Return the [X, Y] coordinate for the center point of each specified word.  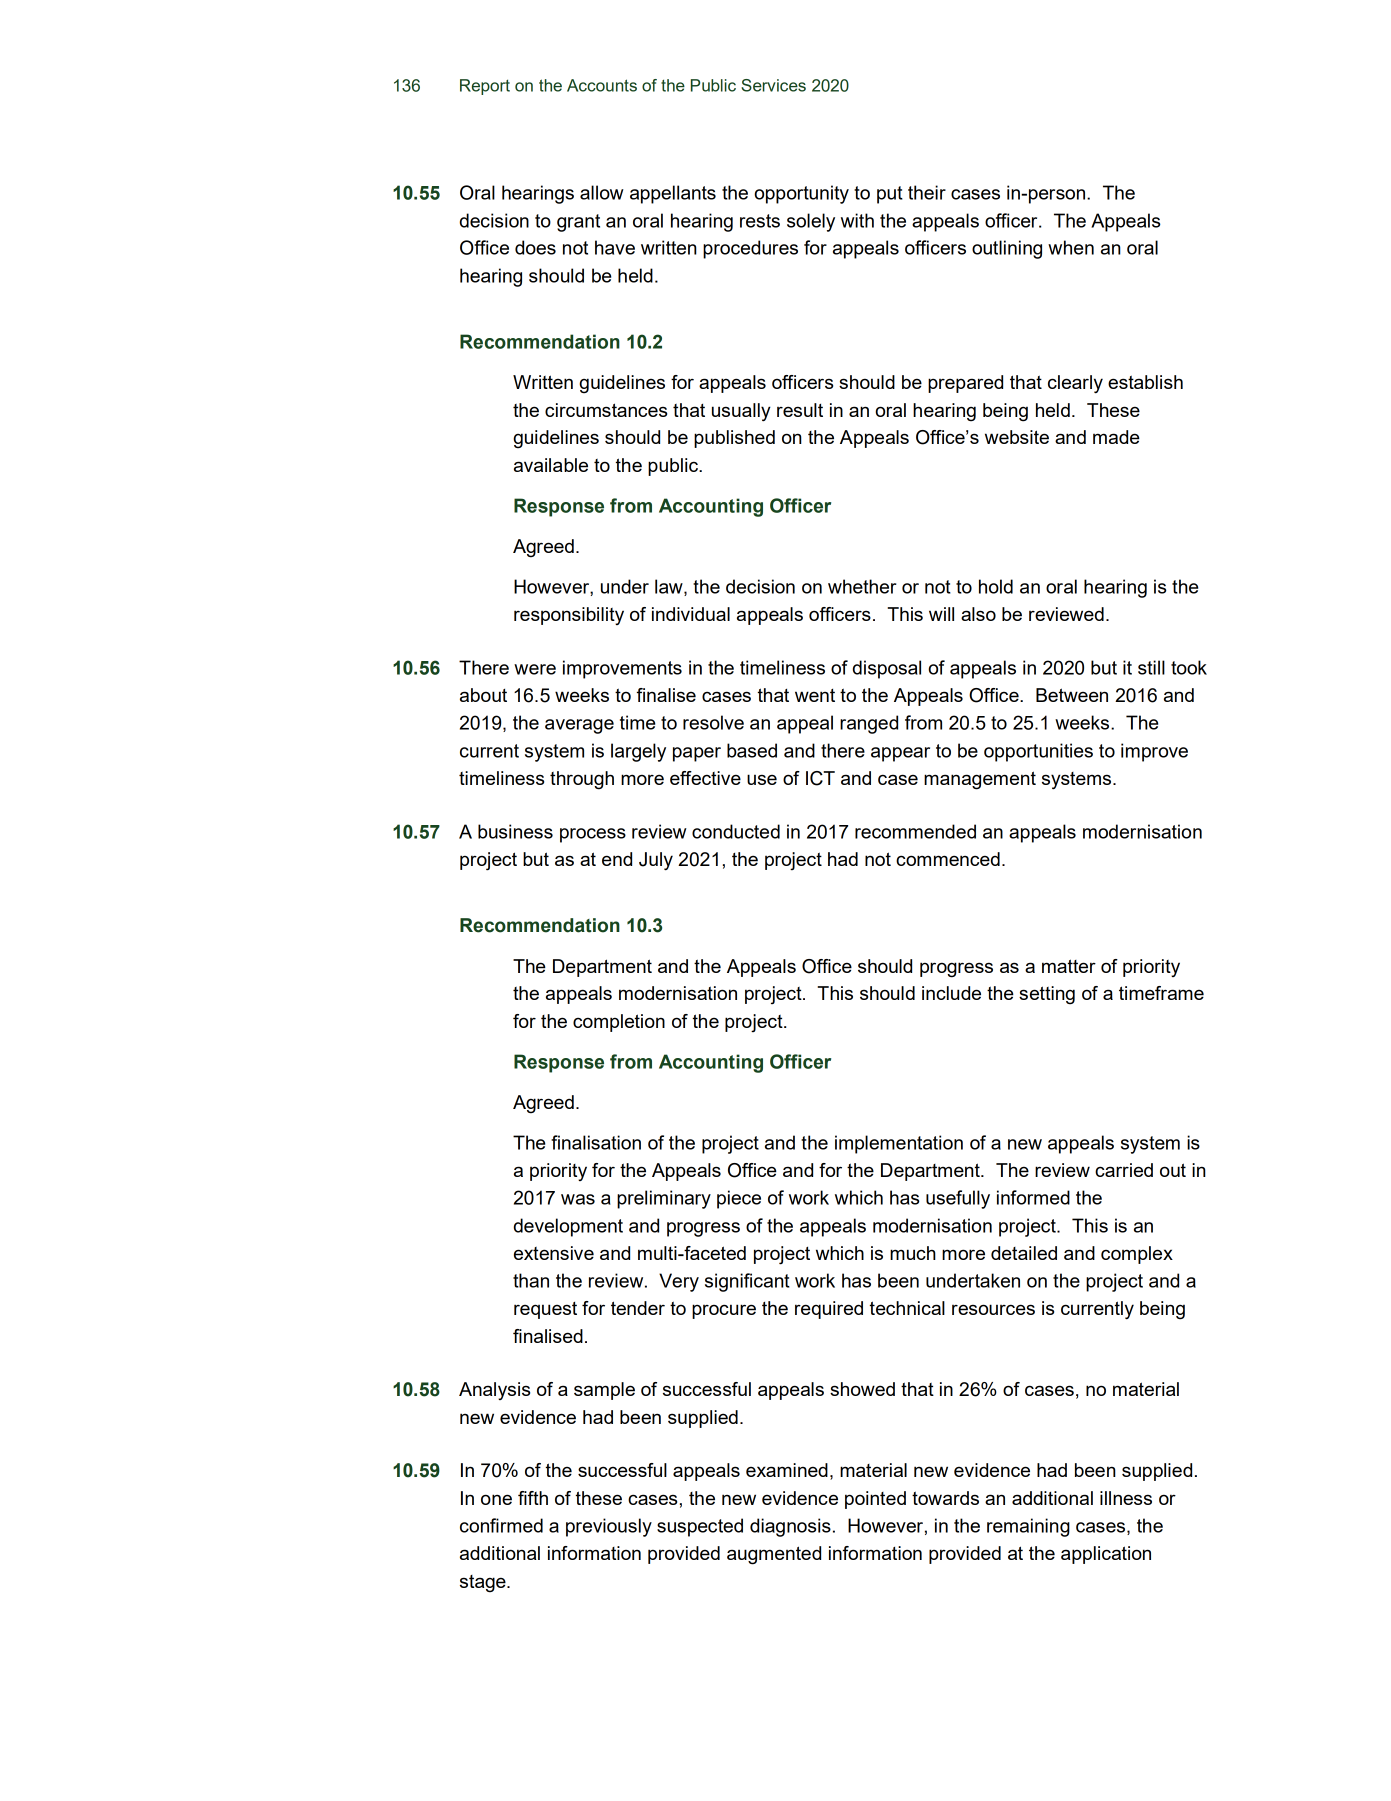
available [551, 465]
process [593, 835]
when [1071, 247]
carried [1124, 1170]
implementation [899, 1144]
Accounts [602, 85]
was [578, 1199]
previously [609, 1527]
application [1106, 1555]
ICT [820, 778]
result [800, 410]
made [1116, 437]
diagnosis [790, 1527]
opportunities [1038, 752]
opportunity [801, 194]
